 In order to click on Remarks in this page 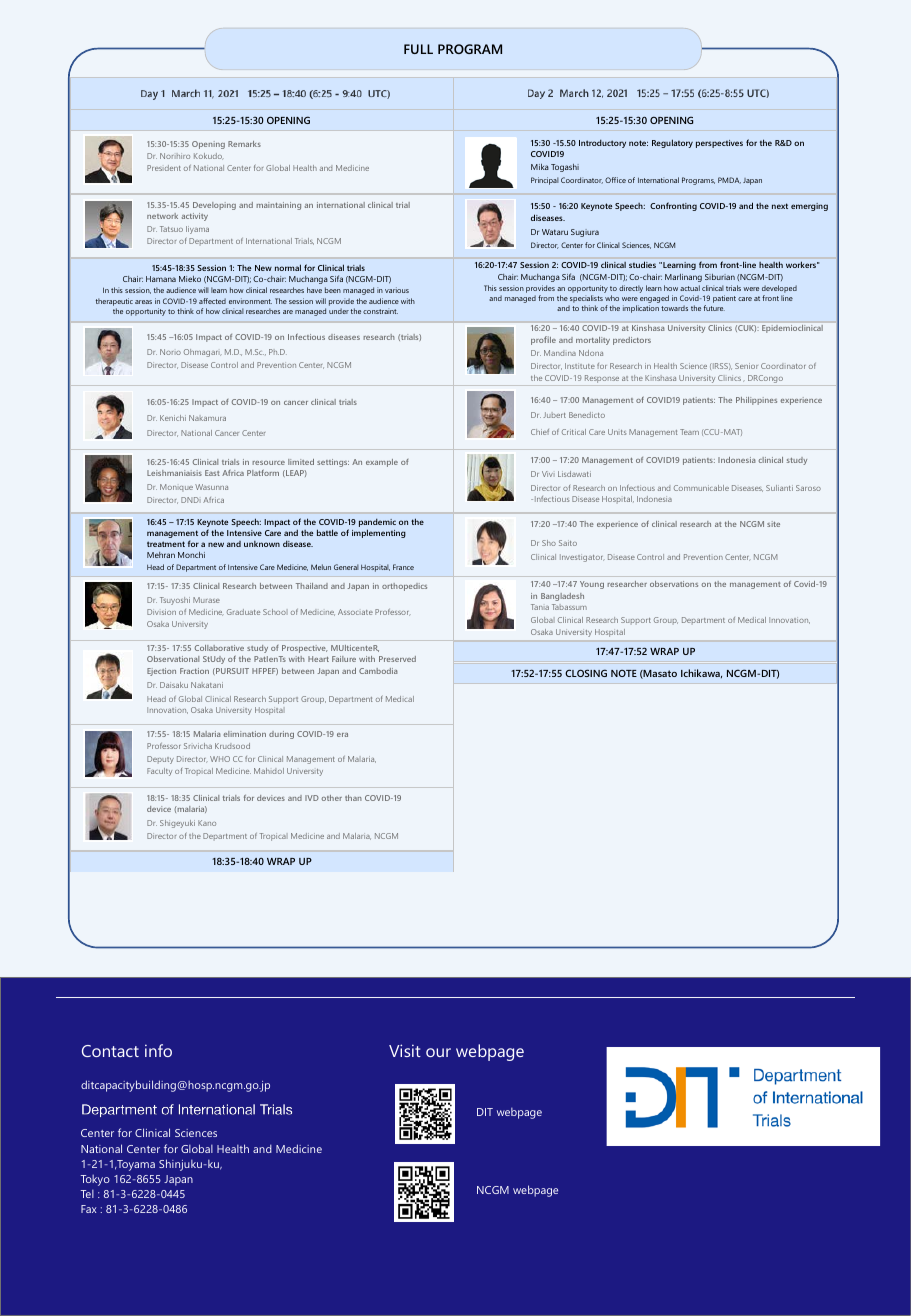, I will do `click(244, 144)`.
